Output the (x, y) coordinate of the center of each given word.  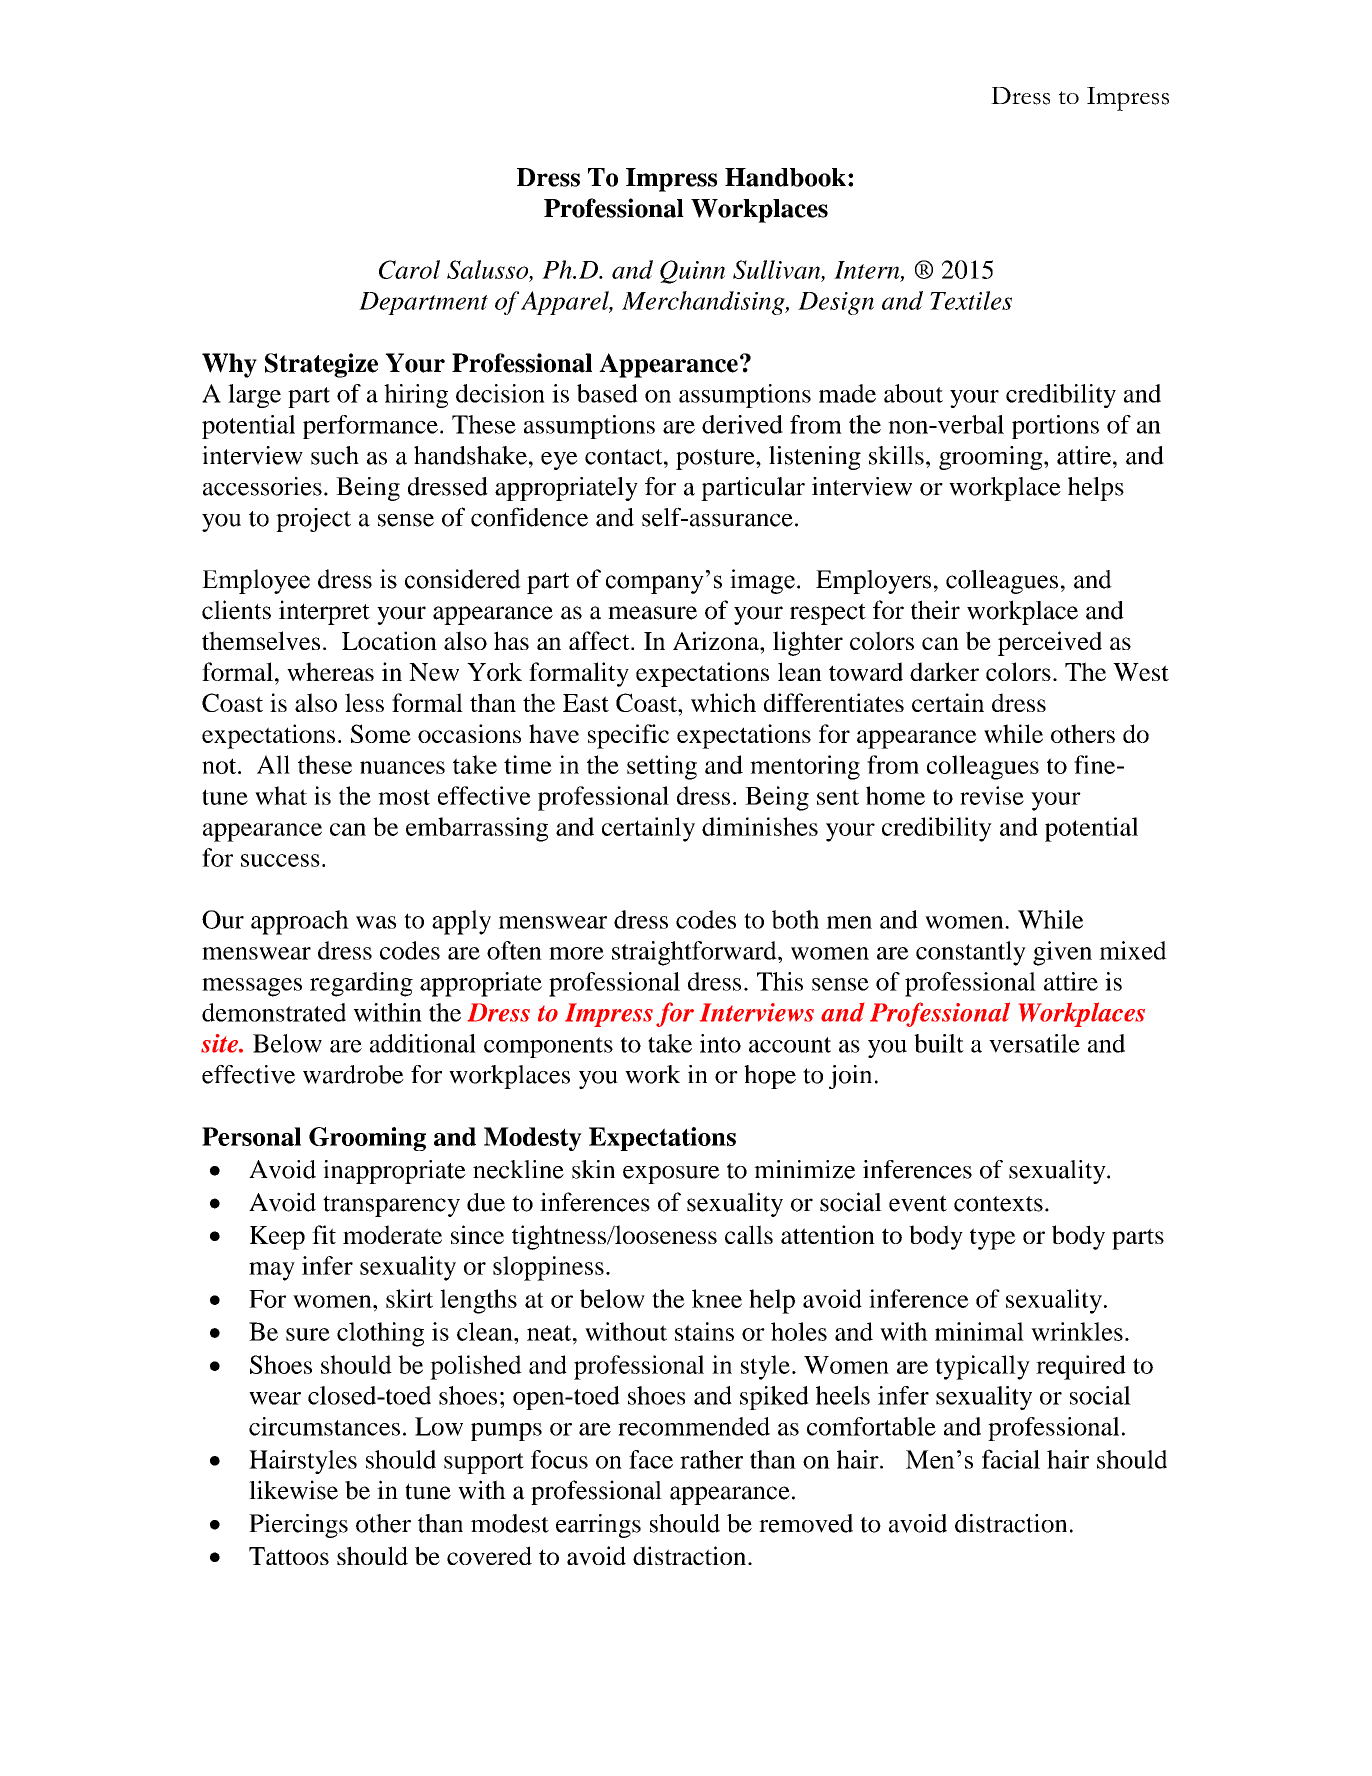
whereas (330, 671)
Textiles (971, 300)
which (723, 702)
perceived (1050, 643)
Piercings (298, 1526)
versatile (1034, 1043)
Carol (409, 269)
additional (423, 1043)
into (720, 1043)
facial (1011, 1459)
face (651, 1459)
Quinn (692, 272)
